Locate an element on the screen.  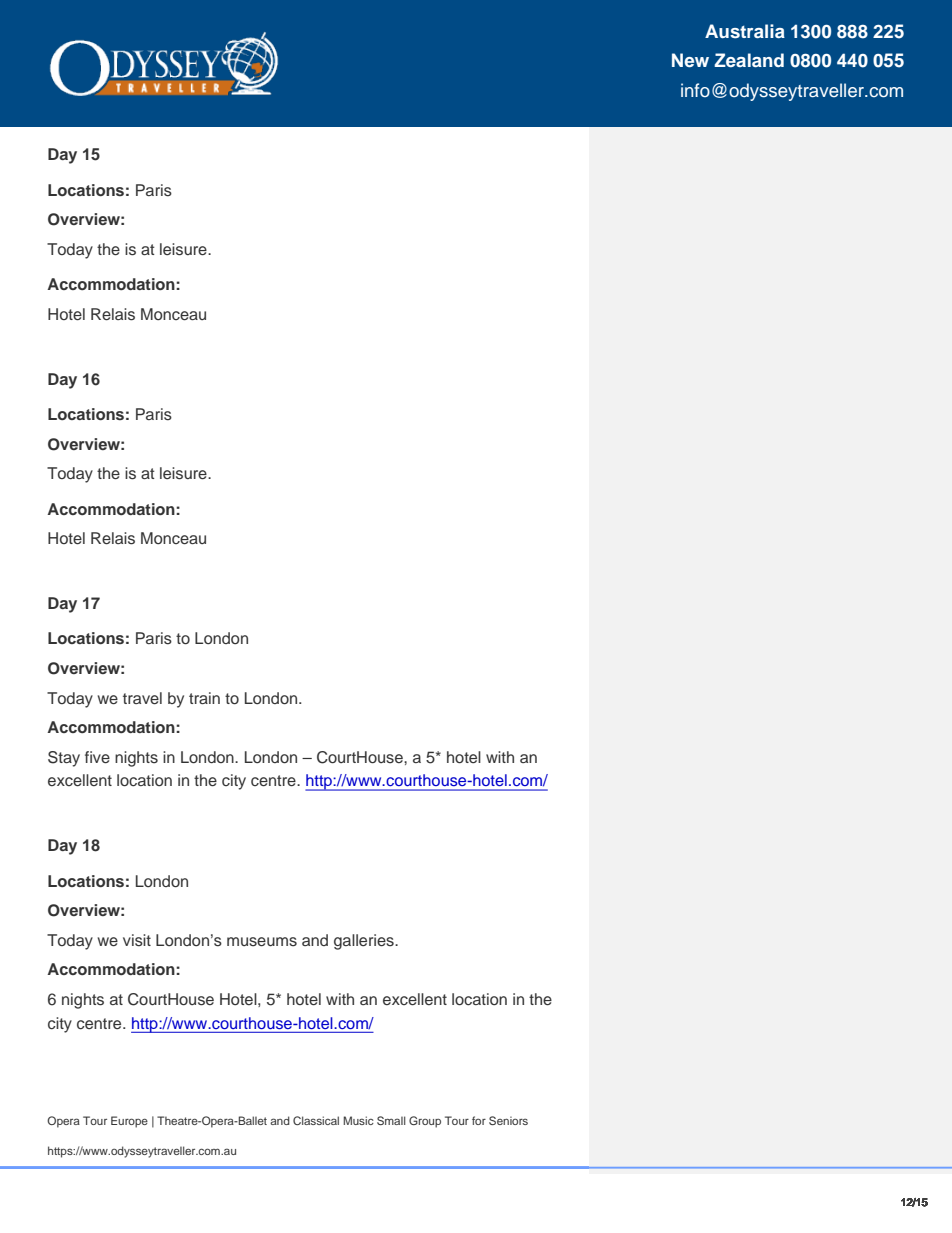
New is located at coordinates (690, 60).
